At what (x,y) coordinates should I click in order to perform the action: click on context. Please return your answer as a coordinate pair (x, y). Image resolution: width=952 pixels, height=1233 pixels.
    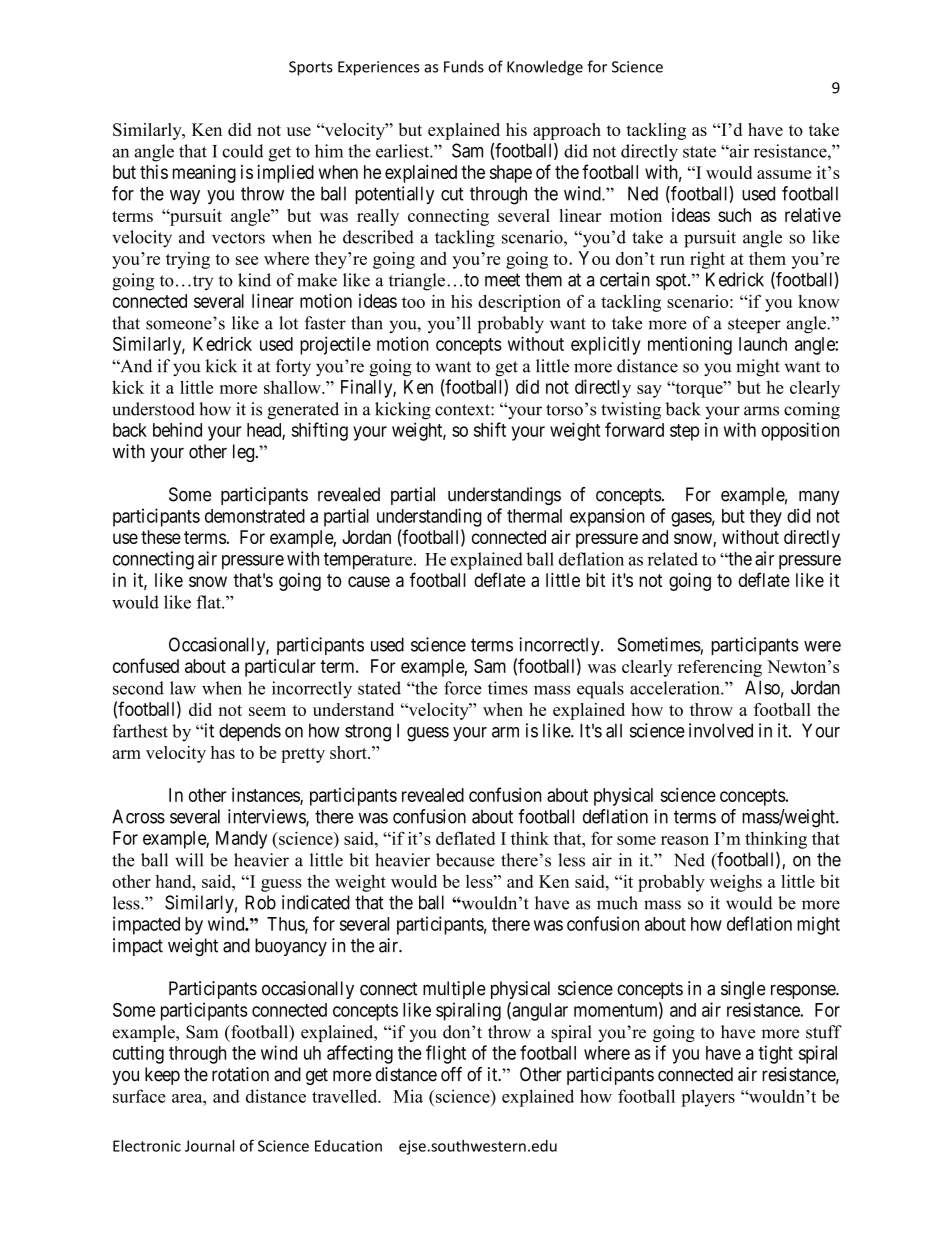
    Looking at the image, I should click on (463, 410).
